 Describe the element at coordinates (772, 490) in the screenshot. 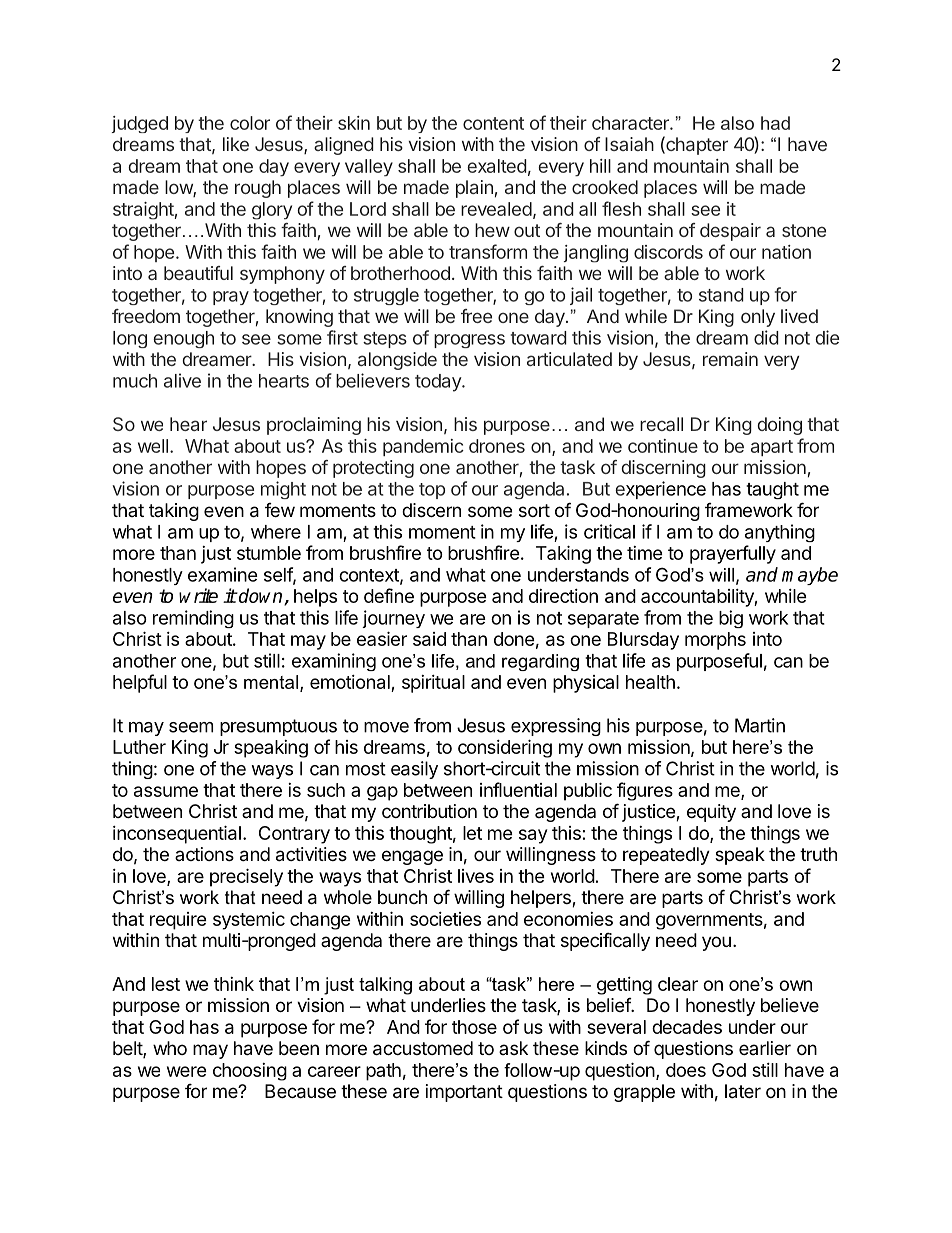

I see `taught` at that location.
